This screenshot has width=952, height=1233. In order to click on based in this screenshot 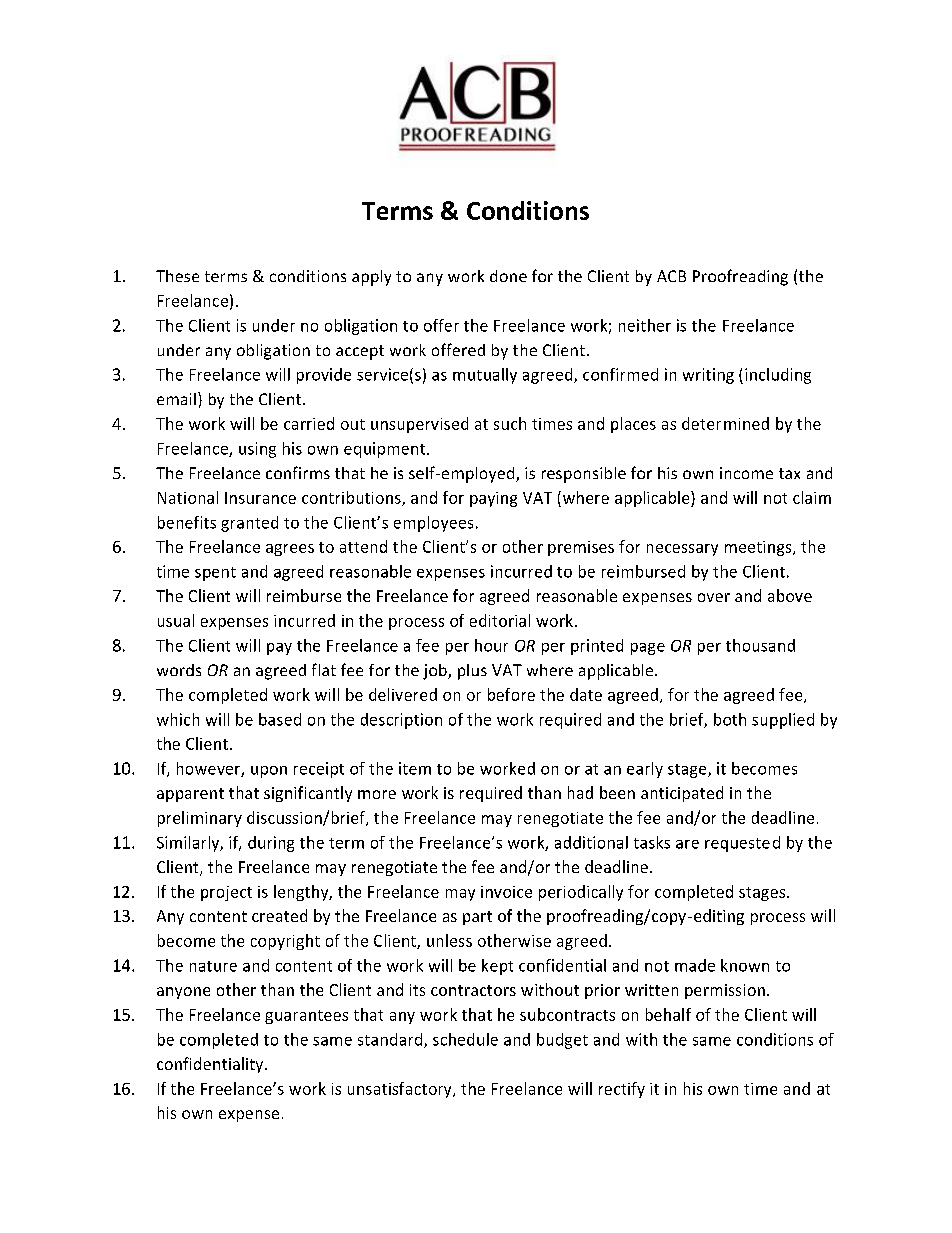, I will do `click(280, 719)`.
